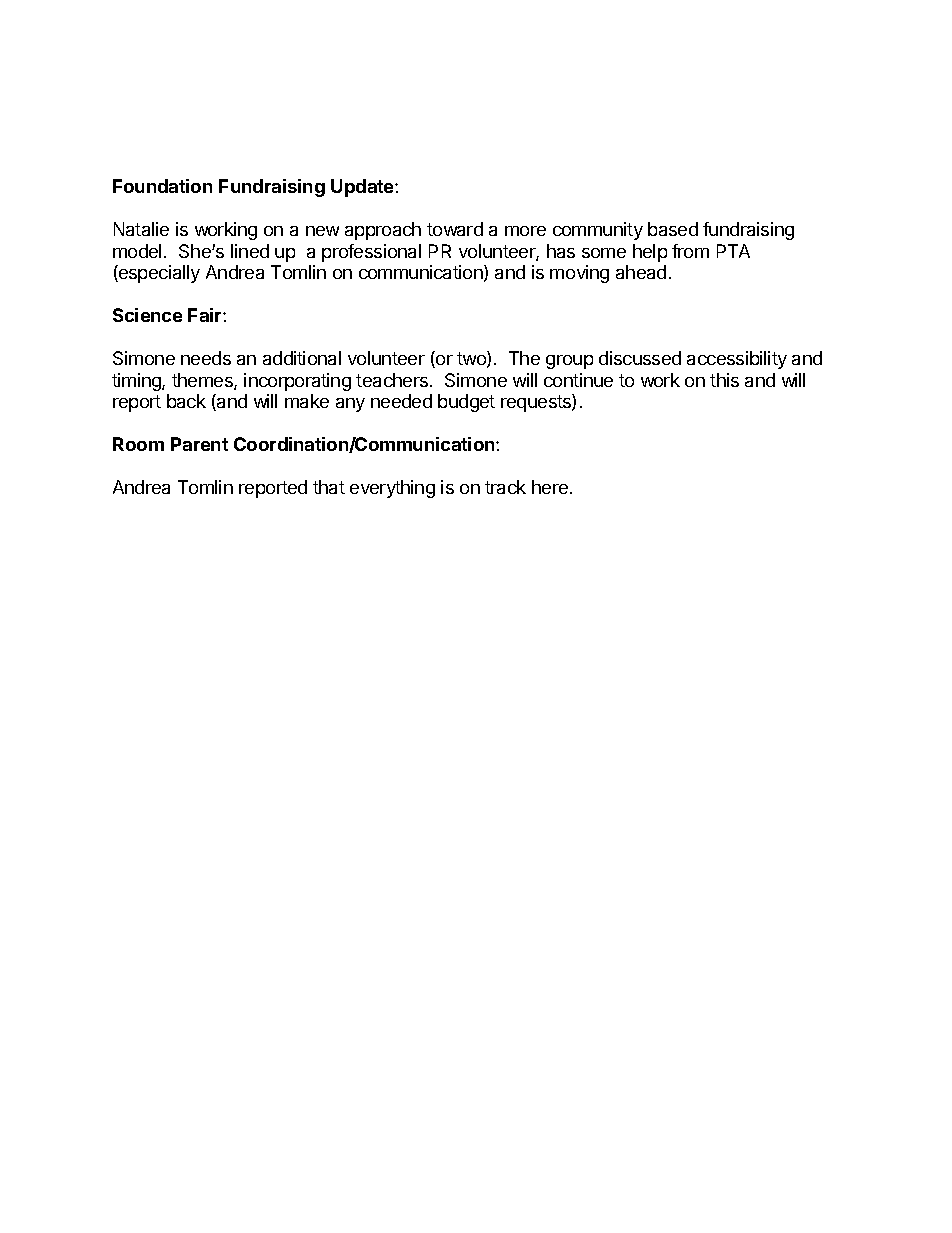 The image size is (952, 1233). Describe the element at coordinates (363, 188) in the screenshot. I see `Update` at that location.
